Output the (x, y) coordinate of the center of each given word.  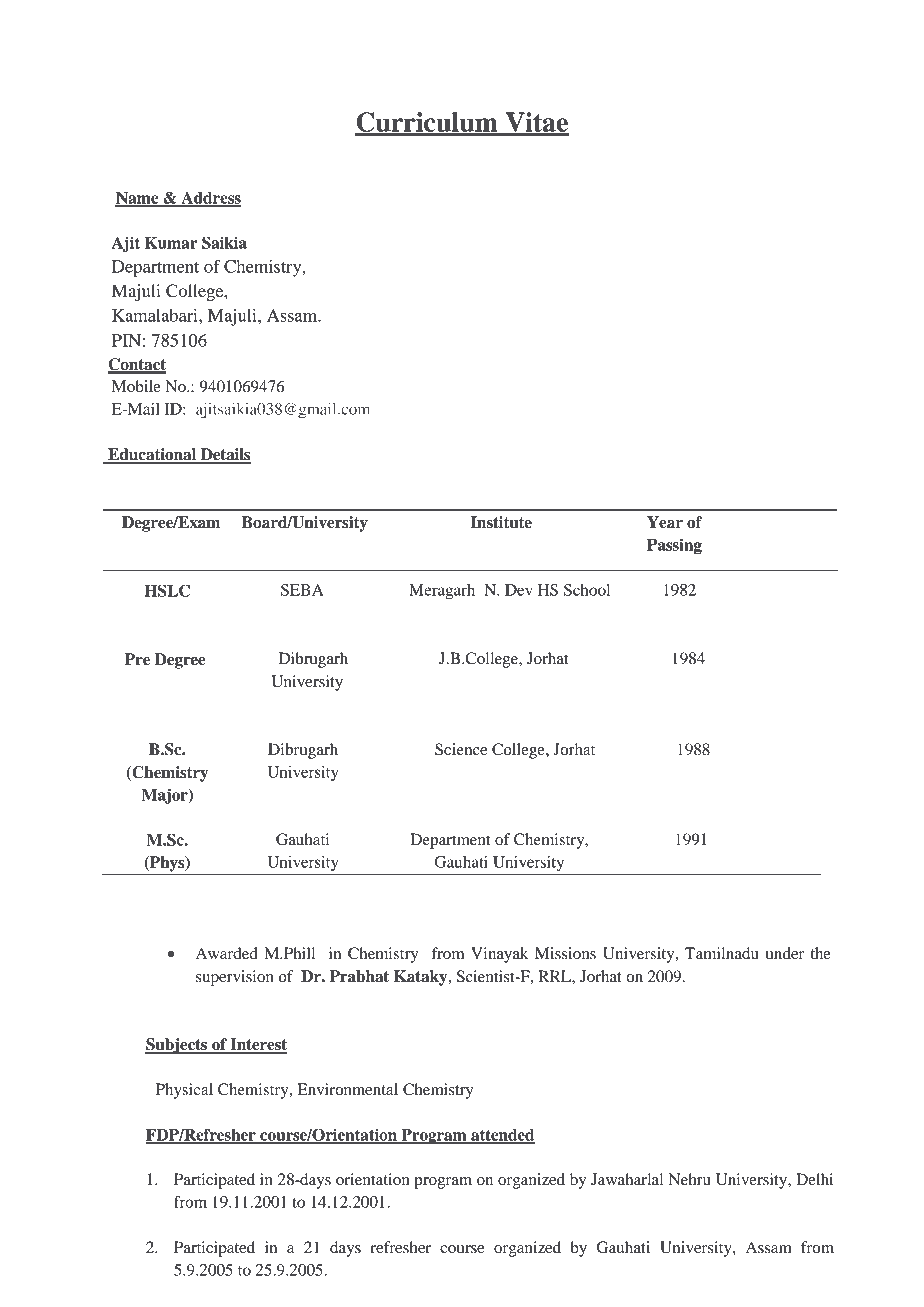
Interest (257, 1045)
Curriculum (427, 123)
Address (210, 199)
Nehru (690, 1179)
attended (502, 1136)
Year (665, 522)
